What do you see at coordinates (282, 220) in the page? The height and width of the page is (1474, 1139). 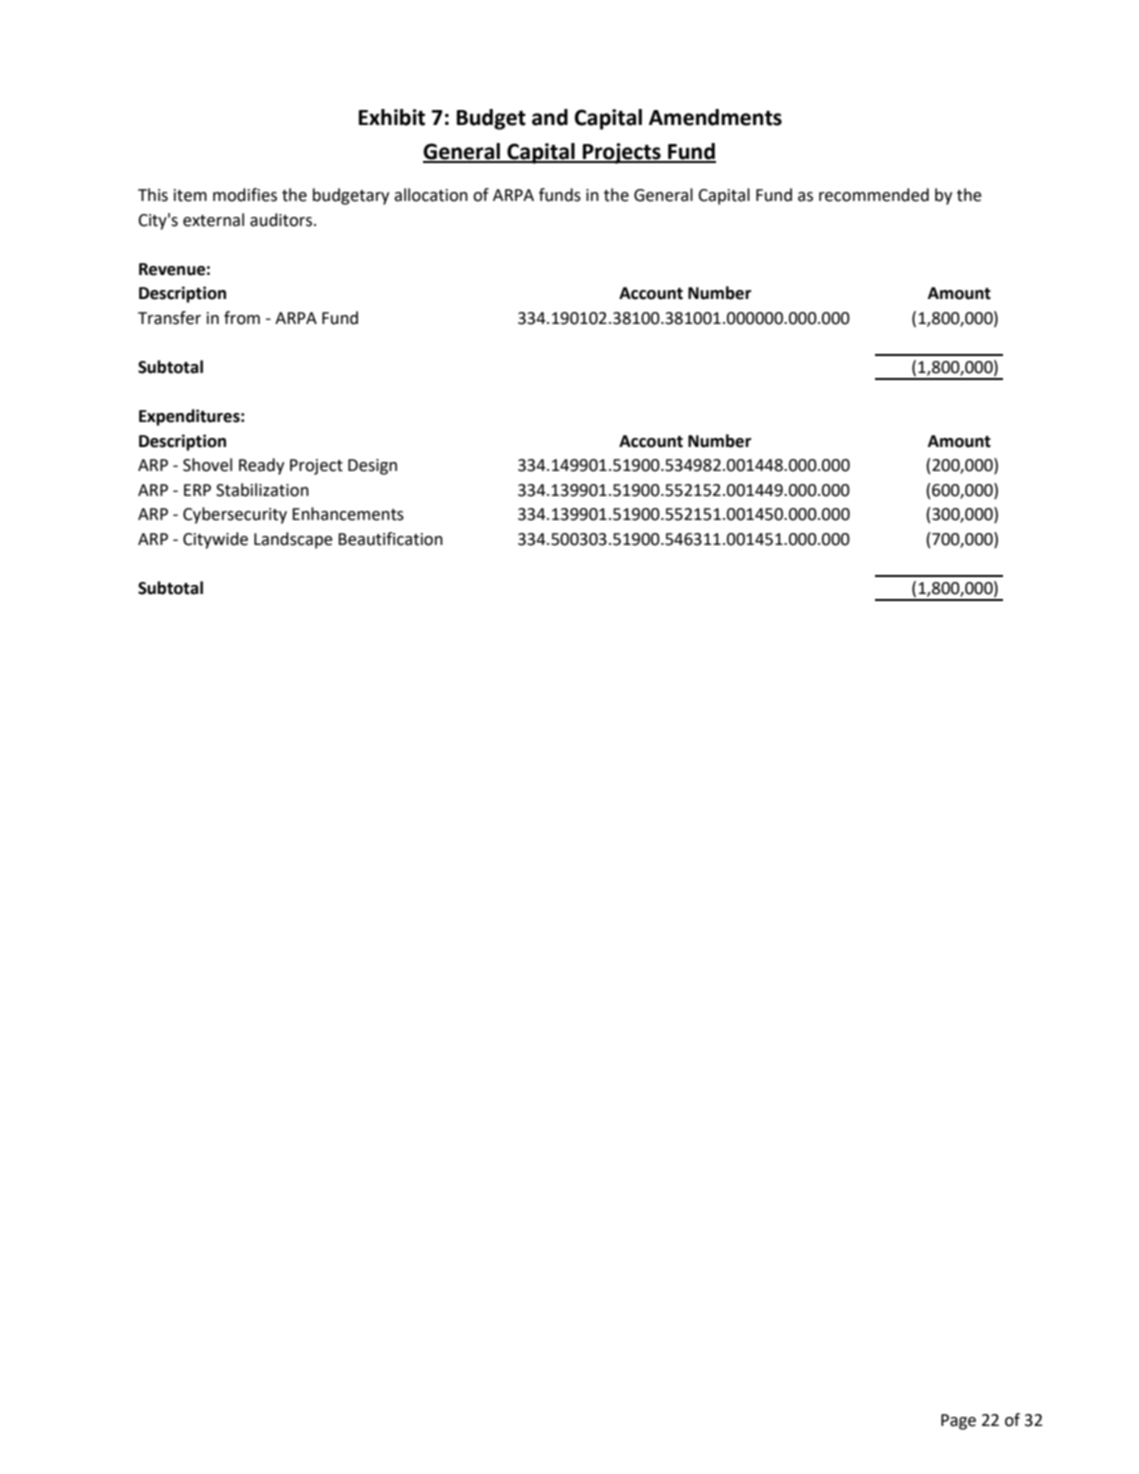 I see `auditors` at bounding box center [282, 220].
